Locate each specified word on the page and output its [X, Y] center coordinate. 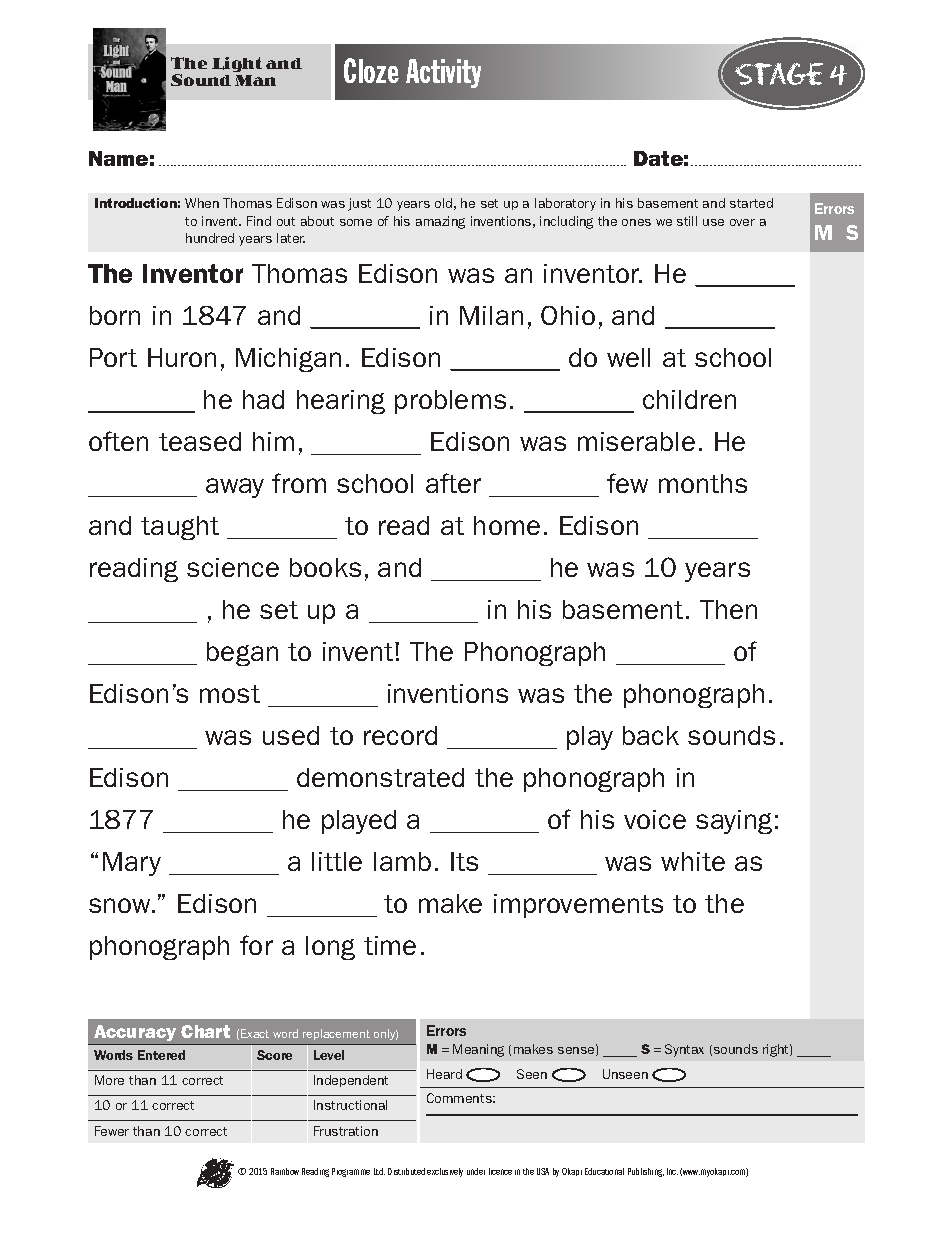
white [693, 861]
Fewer [112, 1131]
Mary [132, 864]
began [242, 654]
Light [237, 64]
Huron [182, 357]
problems [450, 402]
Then [728, 609]
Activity [443, 73]
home [507, 525]
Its [464, 861]
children [689, 399]
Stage [779, 74]
